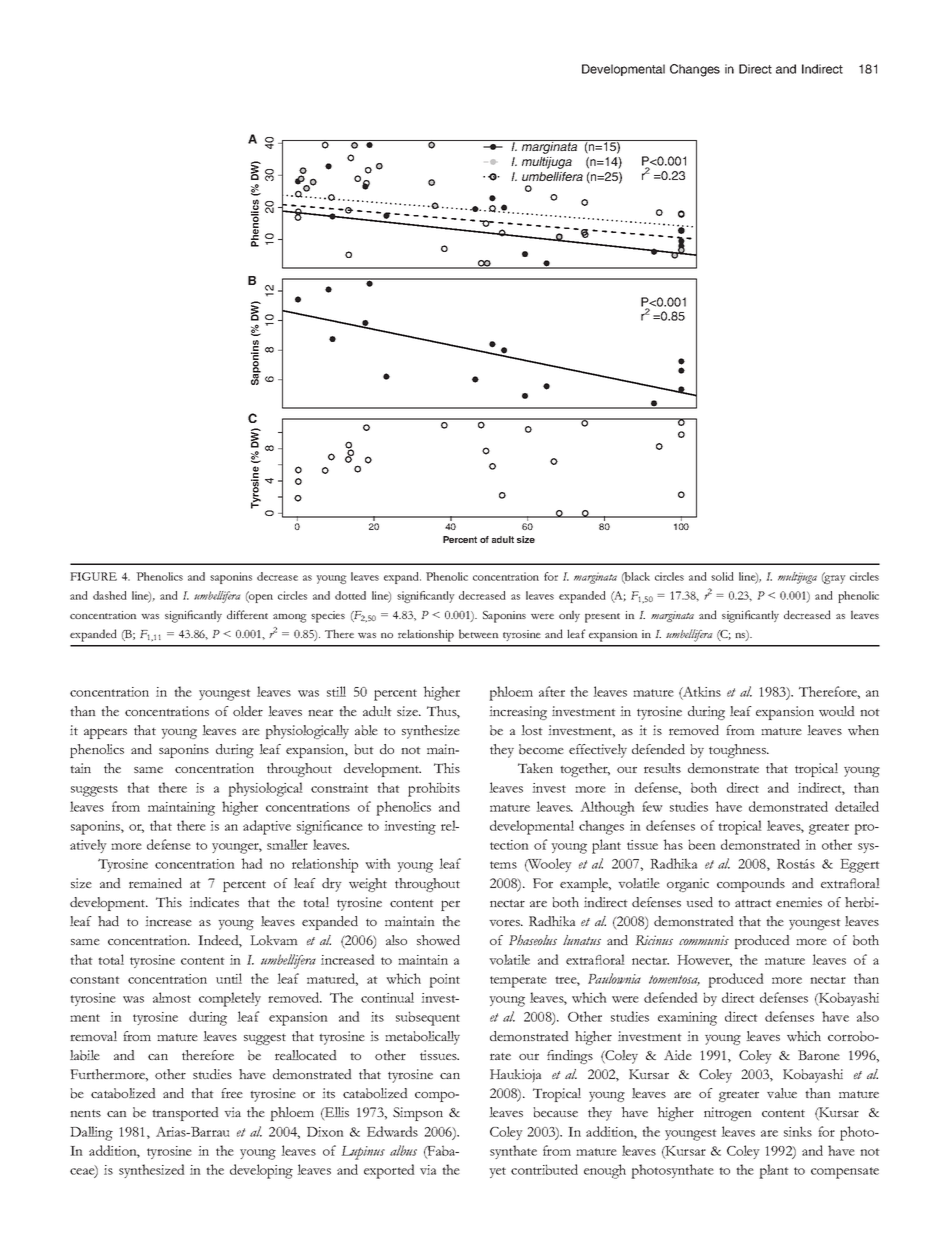  Describe the element at coordinates (261, 1171) in the image. I see `developing` at that location.
